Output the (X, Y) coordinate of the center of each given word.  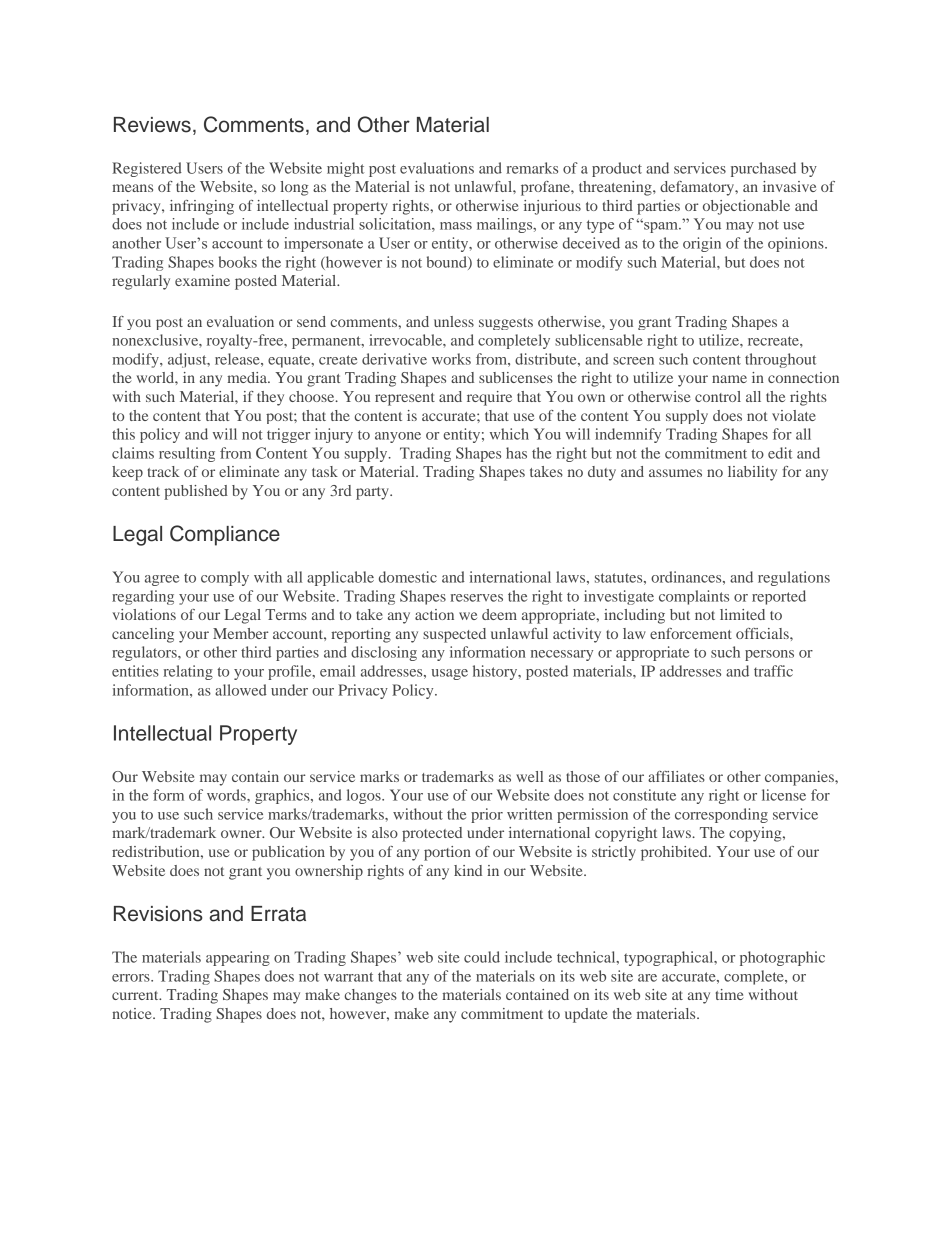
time (730, 994)
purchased (763, 169)
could (482, 957)
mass (456, 226)
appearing (238, 958)
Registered (147, 169)
